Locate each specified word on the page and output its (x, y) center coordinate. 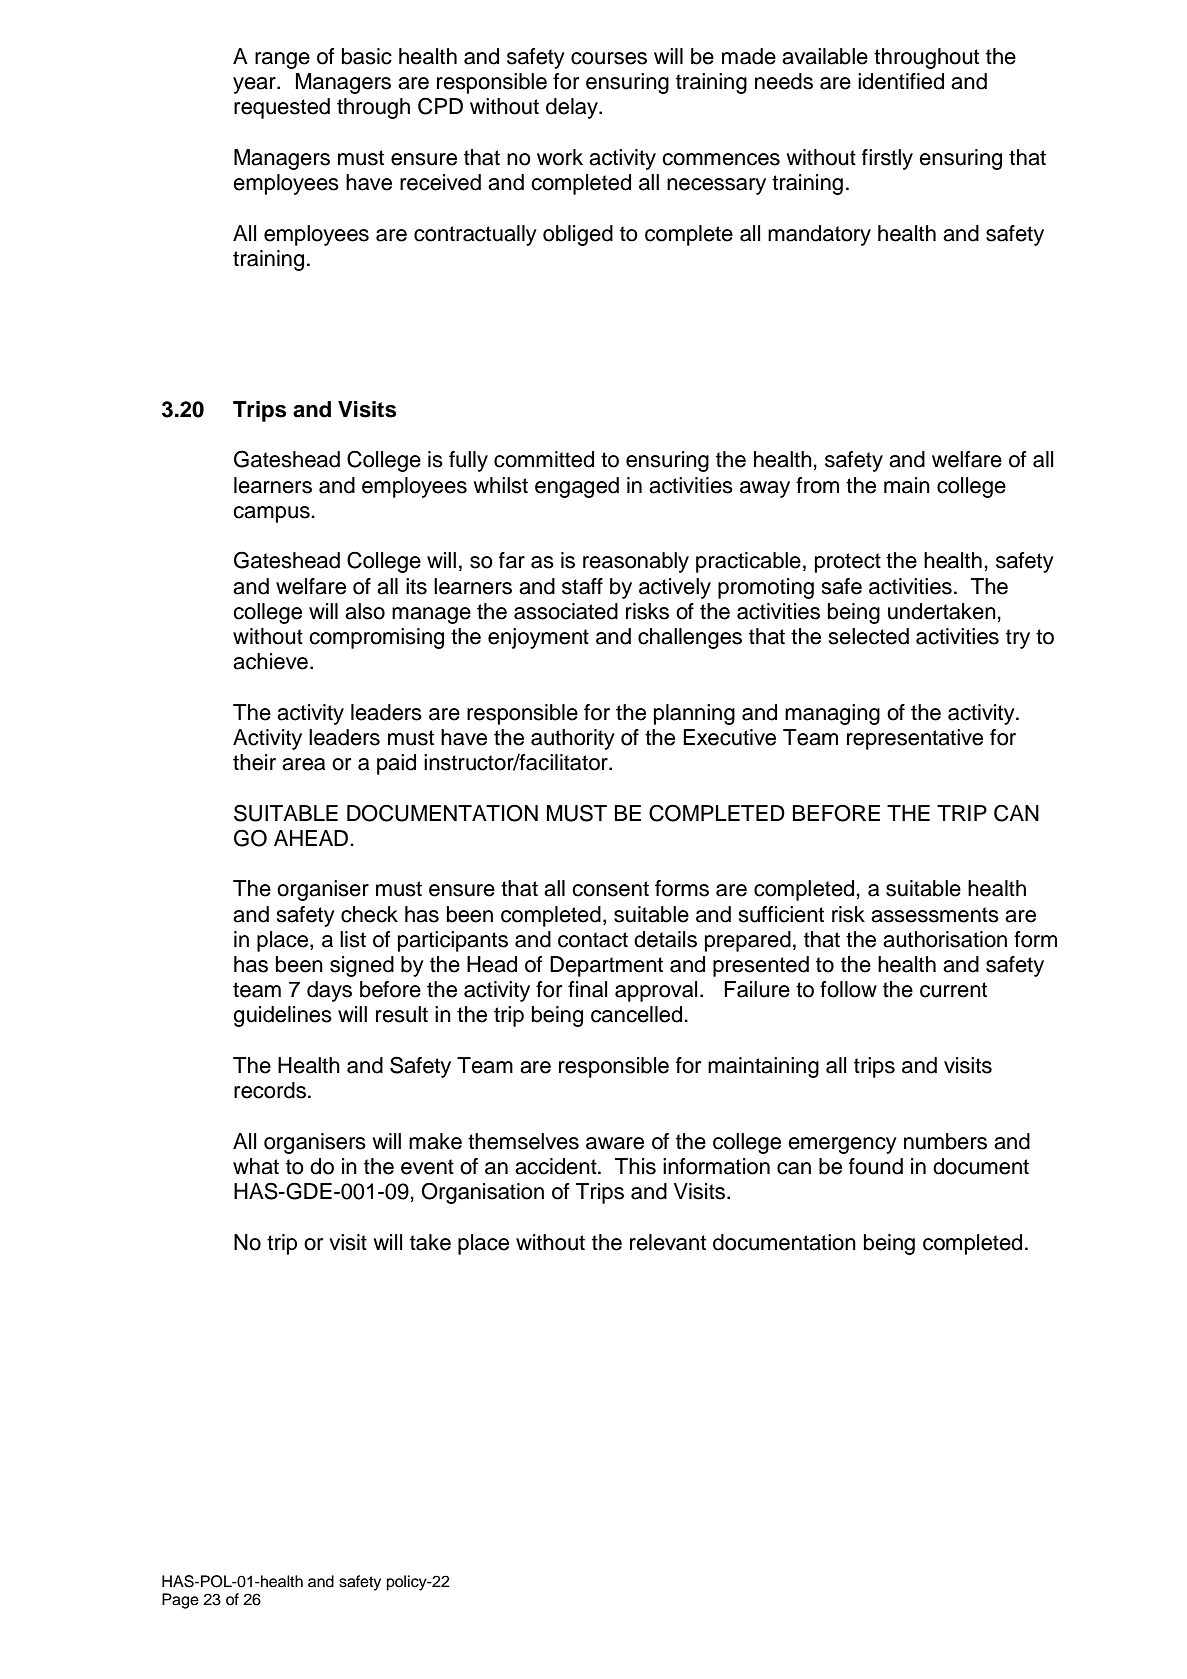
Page (180, 1601)
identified (901, 81)
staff (582, 586)
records (270, 1090)
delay (573, 108)
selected (868, 636)
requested (282, 108)
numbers (945, 1141)
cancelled (636, 1014)
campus (272, 514)
